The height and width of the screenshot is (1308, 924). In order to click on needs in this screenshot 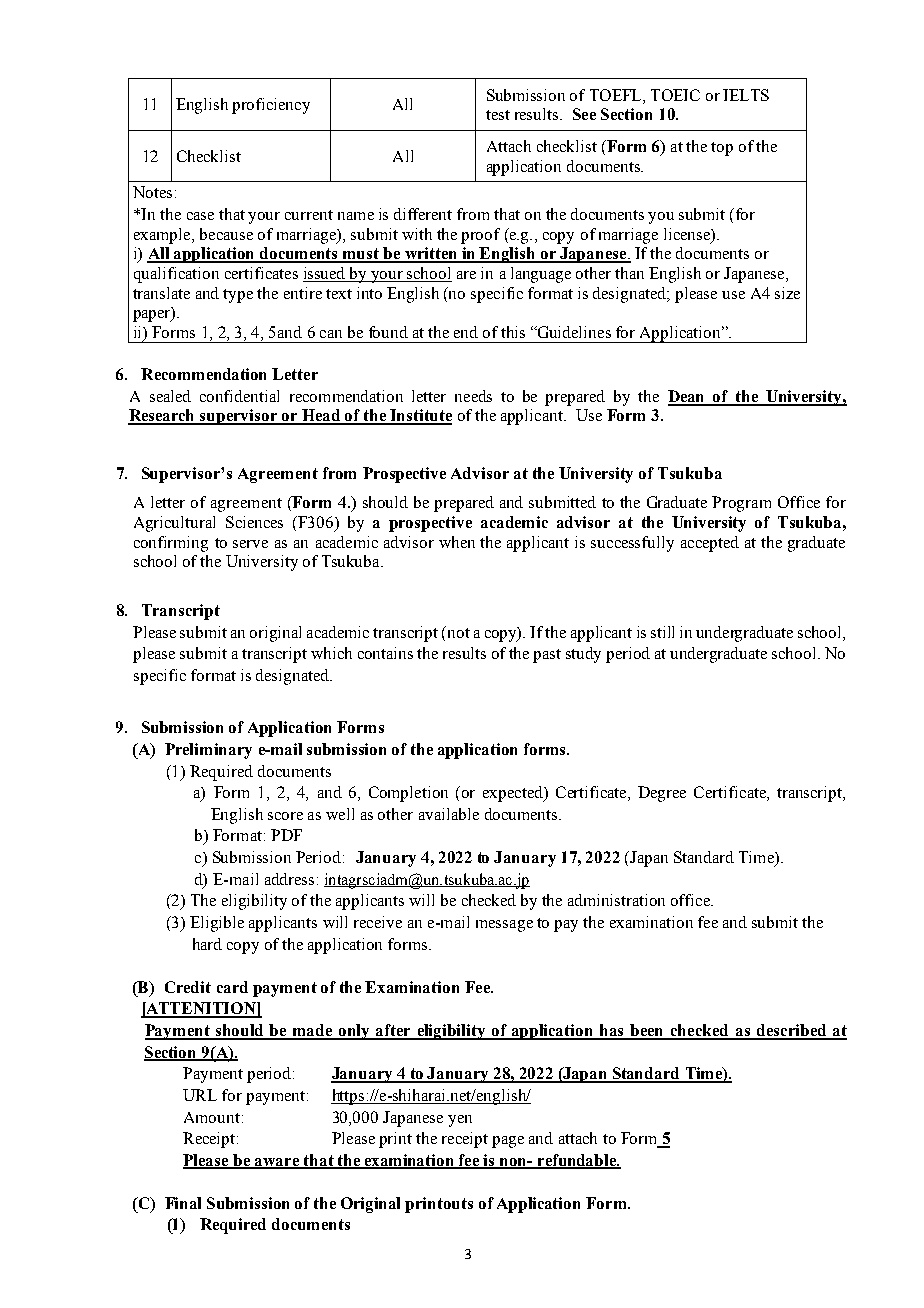, I will do `click(473, 396)`.
